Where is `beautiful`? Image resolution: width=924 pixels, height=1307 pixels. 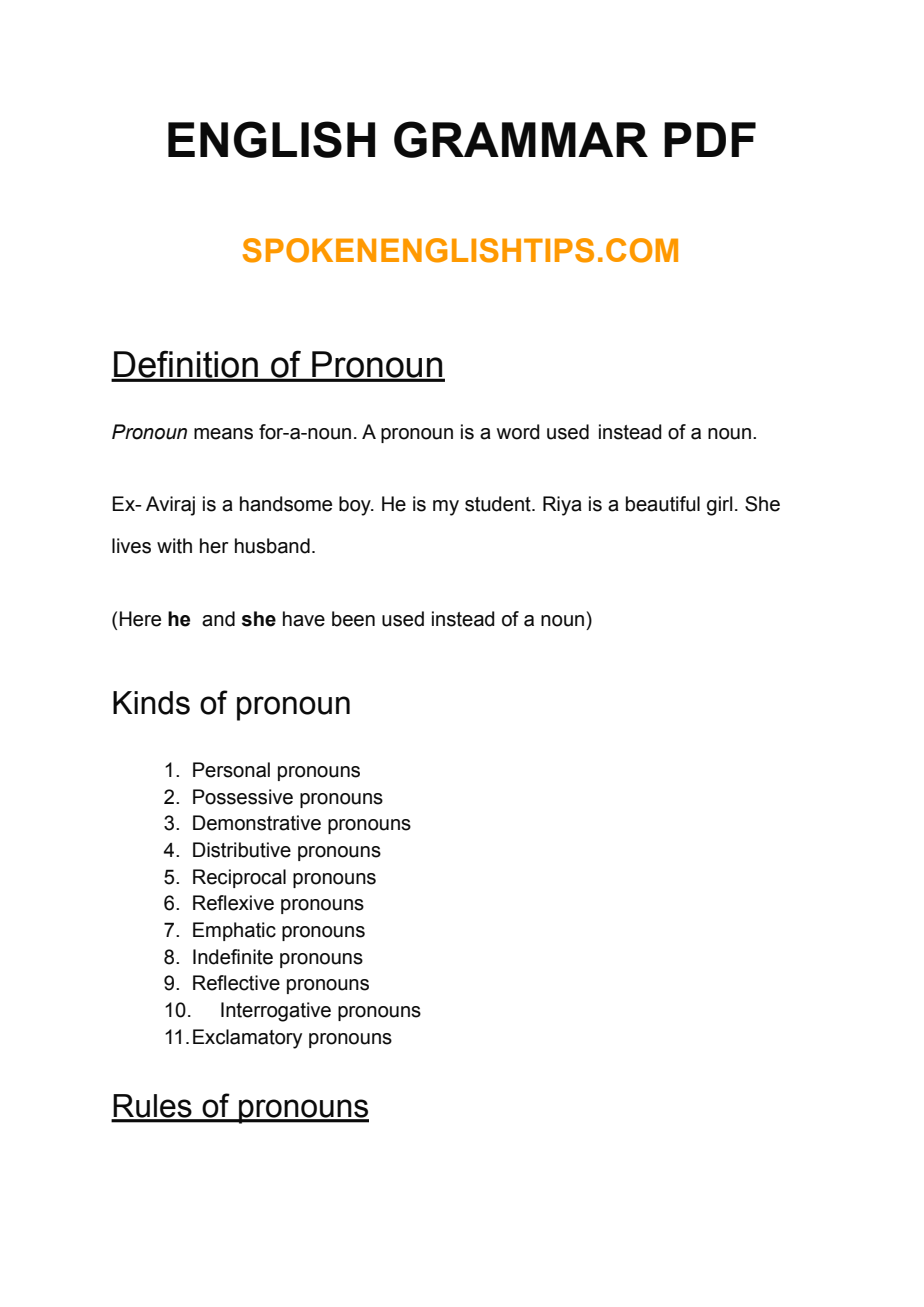
beautiful is located at coordinates (663, 504).
